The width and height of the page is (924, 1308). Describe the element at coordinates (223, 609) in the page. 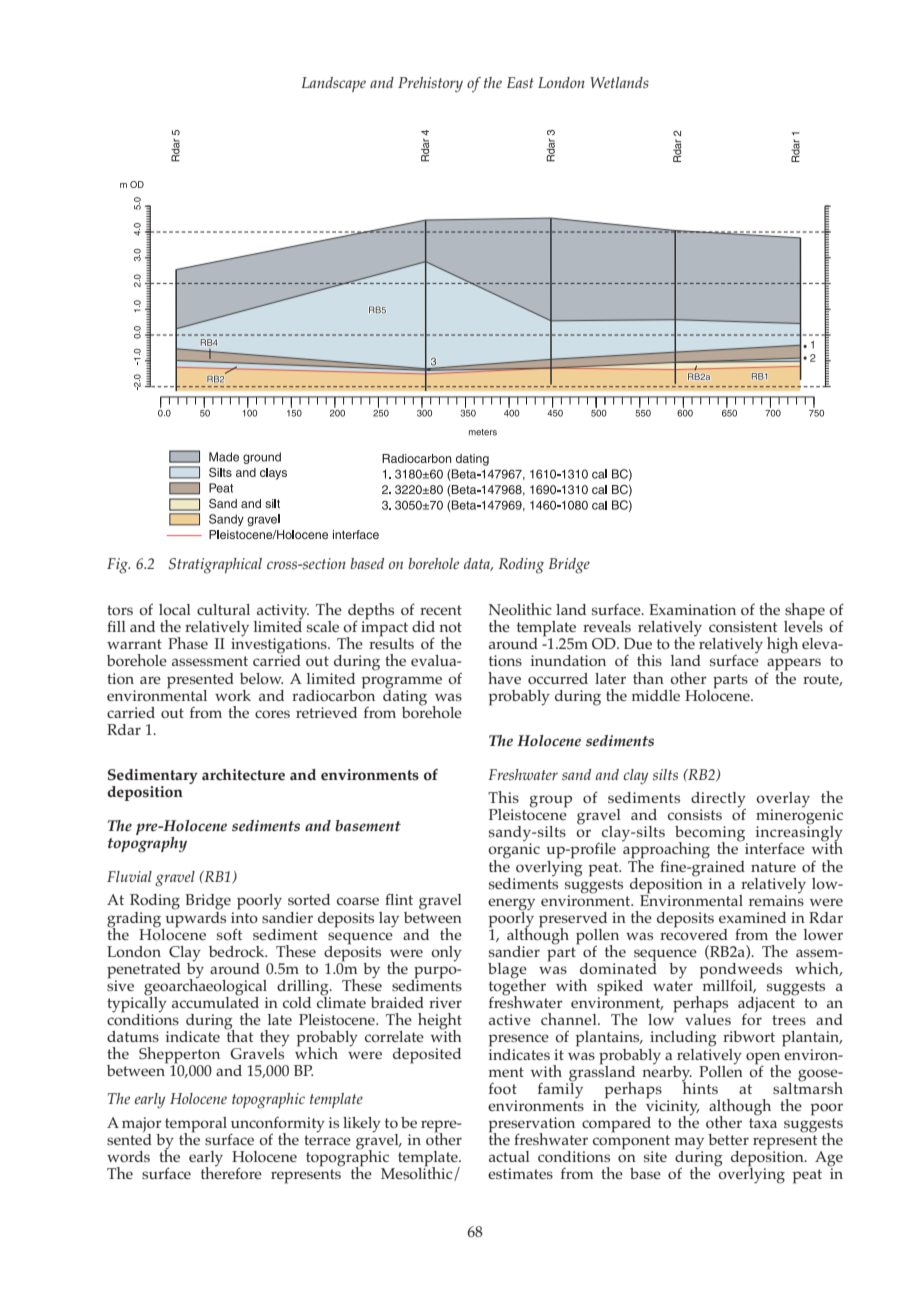

I see `cultural` at that location.
